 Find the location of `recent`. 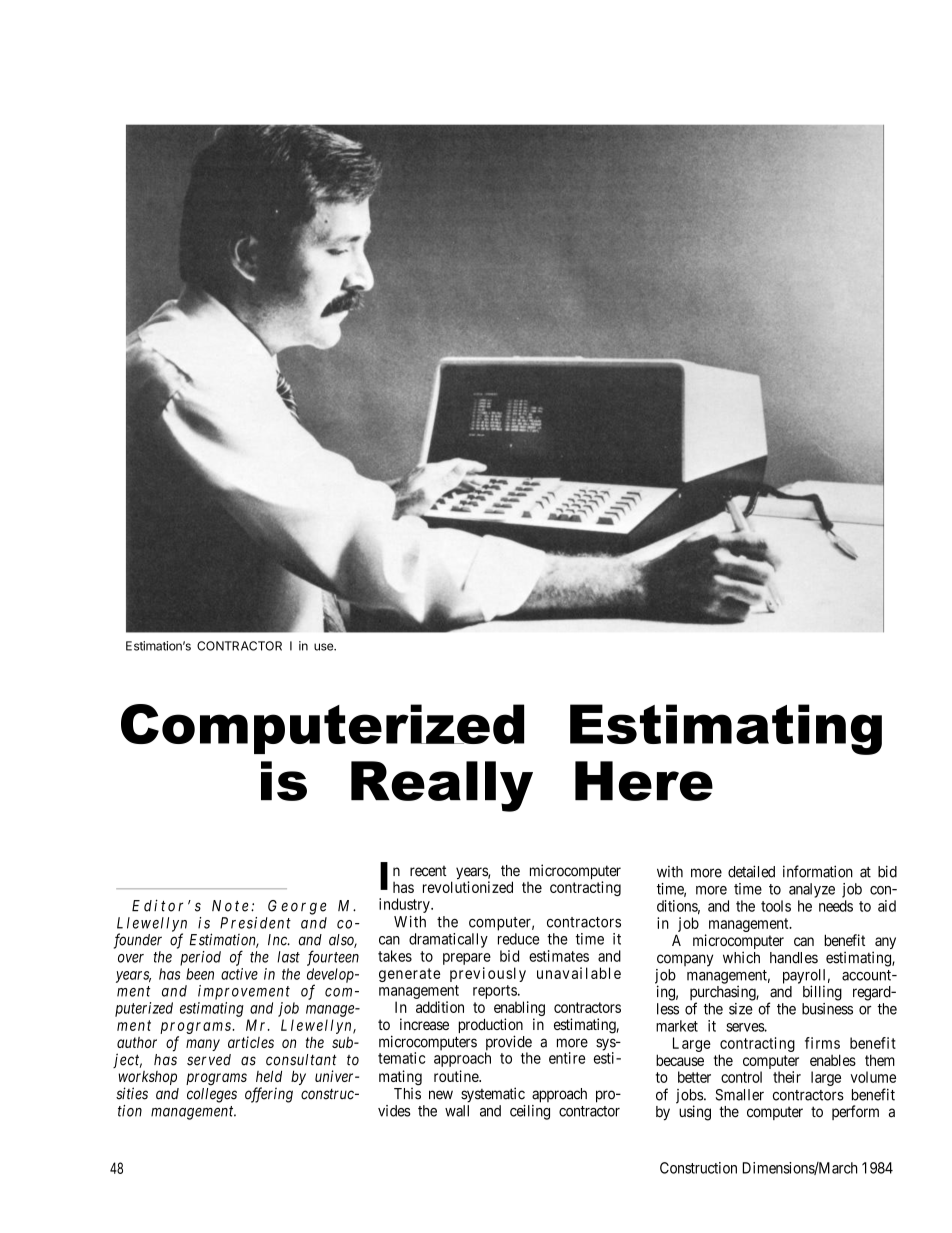

recent is located at coordinates (428, 871).
